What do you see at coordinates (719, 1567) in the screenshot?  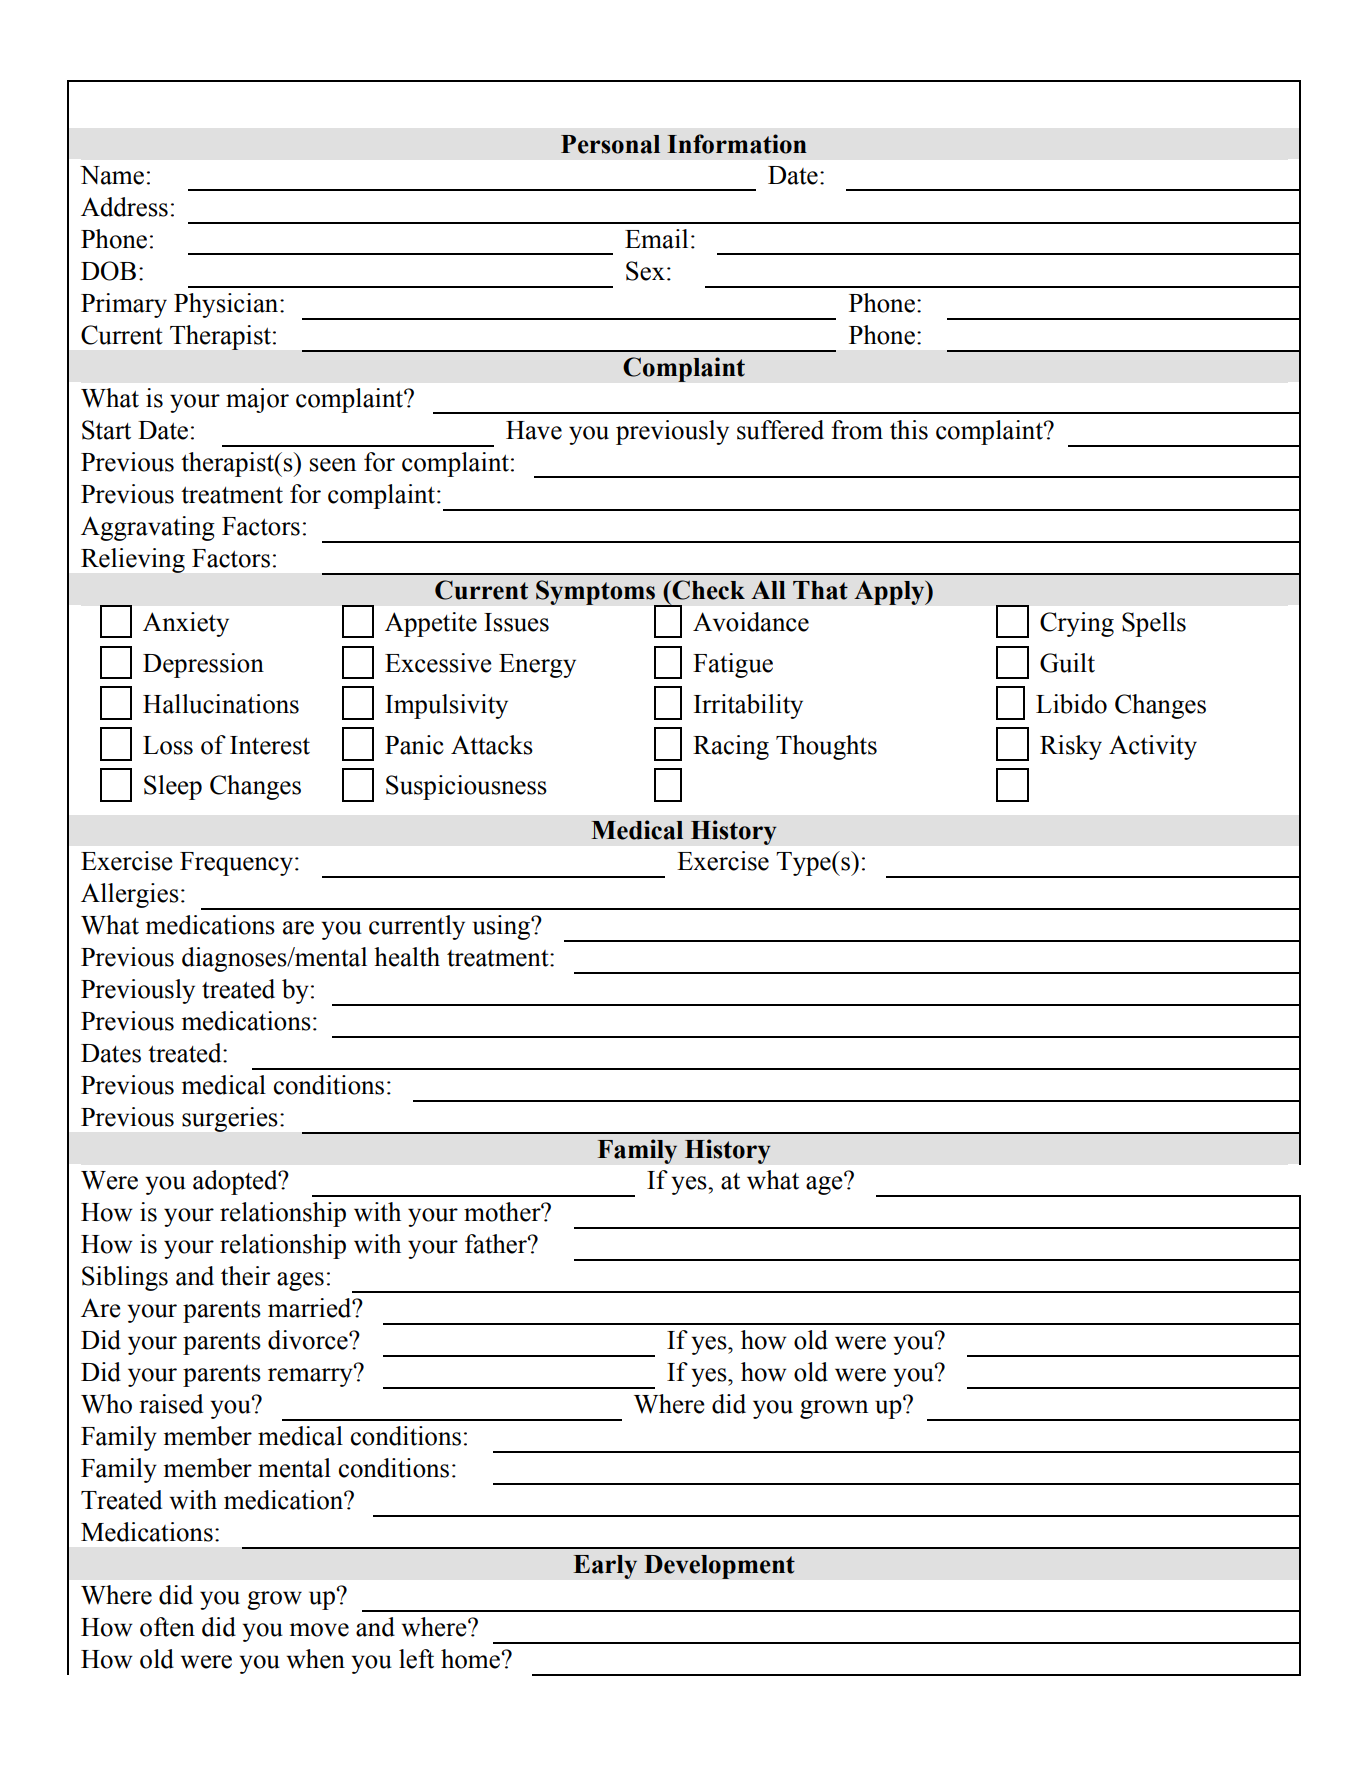 I see `Development` at bounding box center [719, 1567].
